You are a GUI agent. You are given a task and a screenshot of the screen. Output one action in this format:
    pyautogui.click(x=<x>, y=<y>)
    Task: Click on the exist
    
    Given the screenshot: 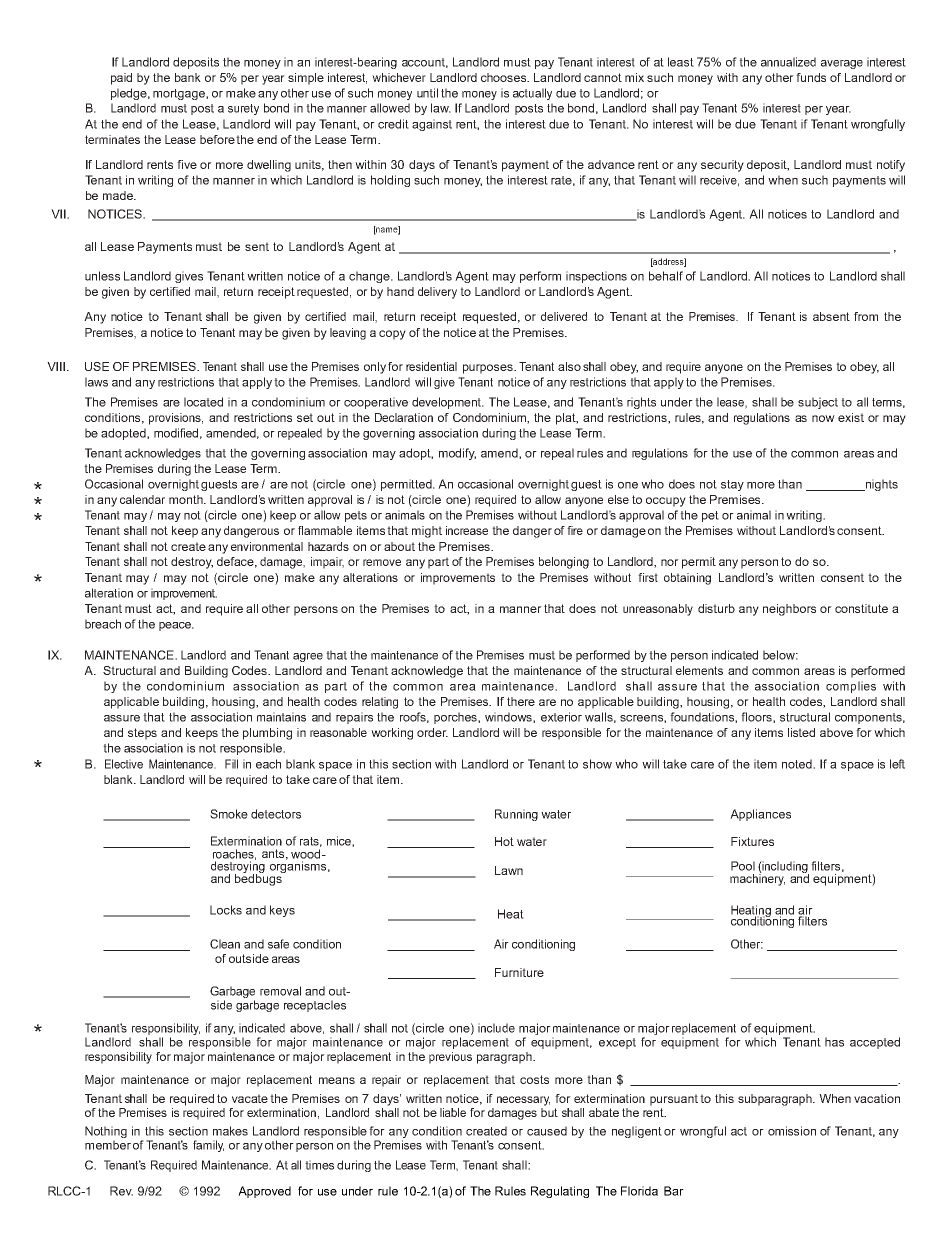 What is the action you would take?
    pyautogui.click(x=851, y=417)
